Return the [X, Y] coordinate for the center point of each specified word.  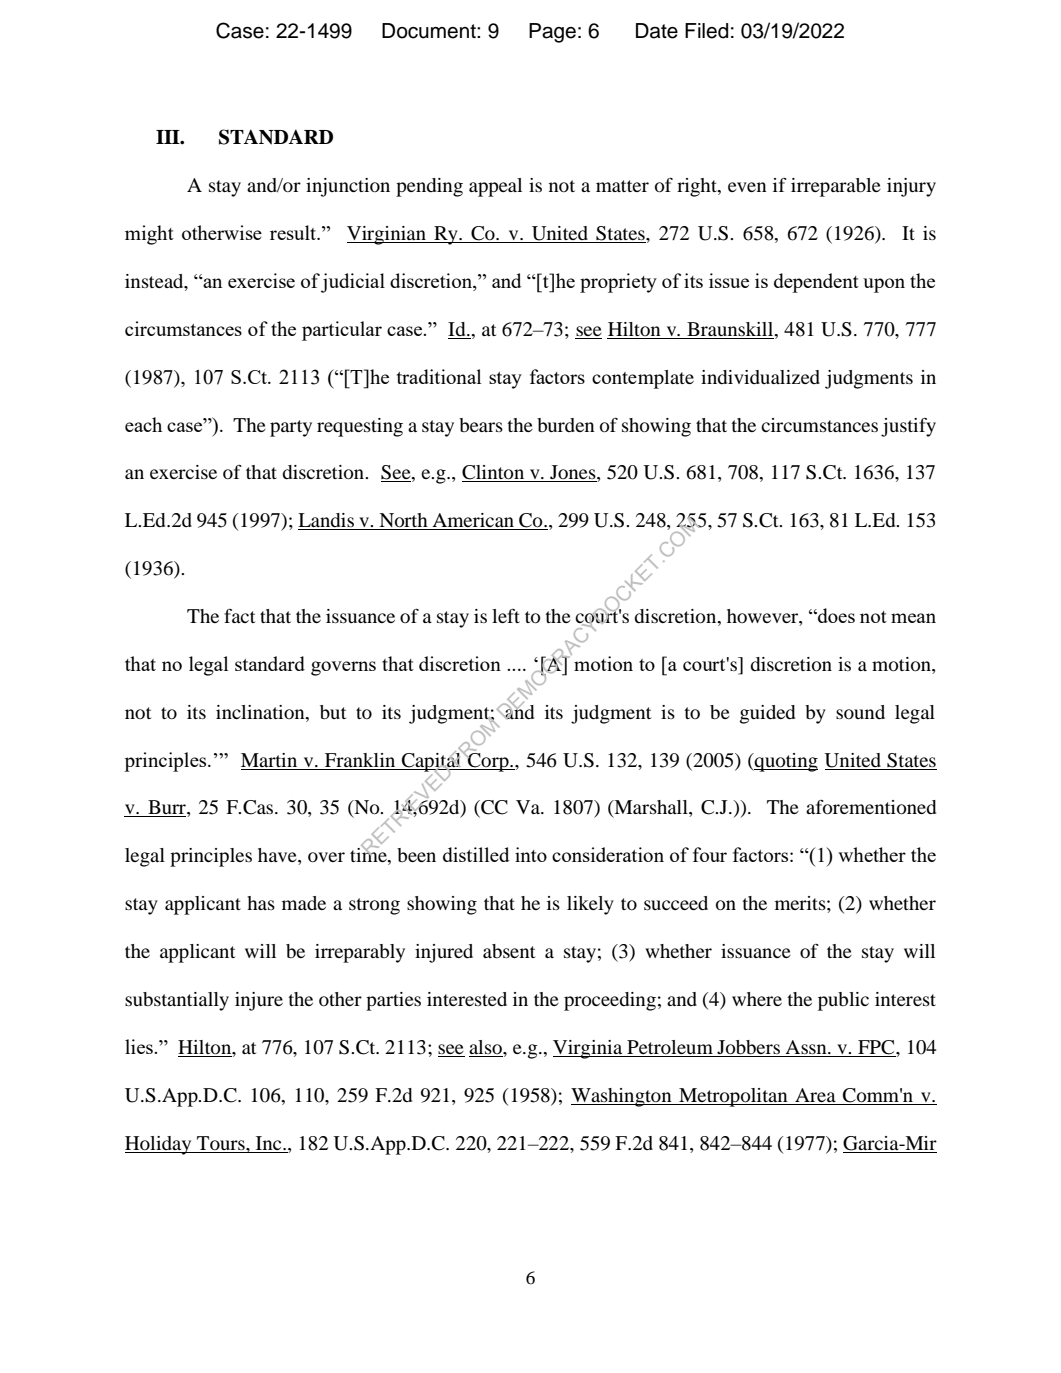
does [835, 615]
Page [552, 33]
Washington [622, 1097]
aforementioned [871, 807]
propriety [618, 283]
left [506, 616]
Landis [327, 521]
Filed [706, 31]
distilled [476, 854]
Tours [222, 1143]
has [261, 903]
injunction [348, 187]
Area [815, 1095]
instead [155, 282]
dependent [816, 283]
